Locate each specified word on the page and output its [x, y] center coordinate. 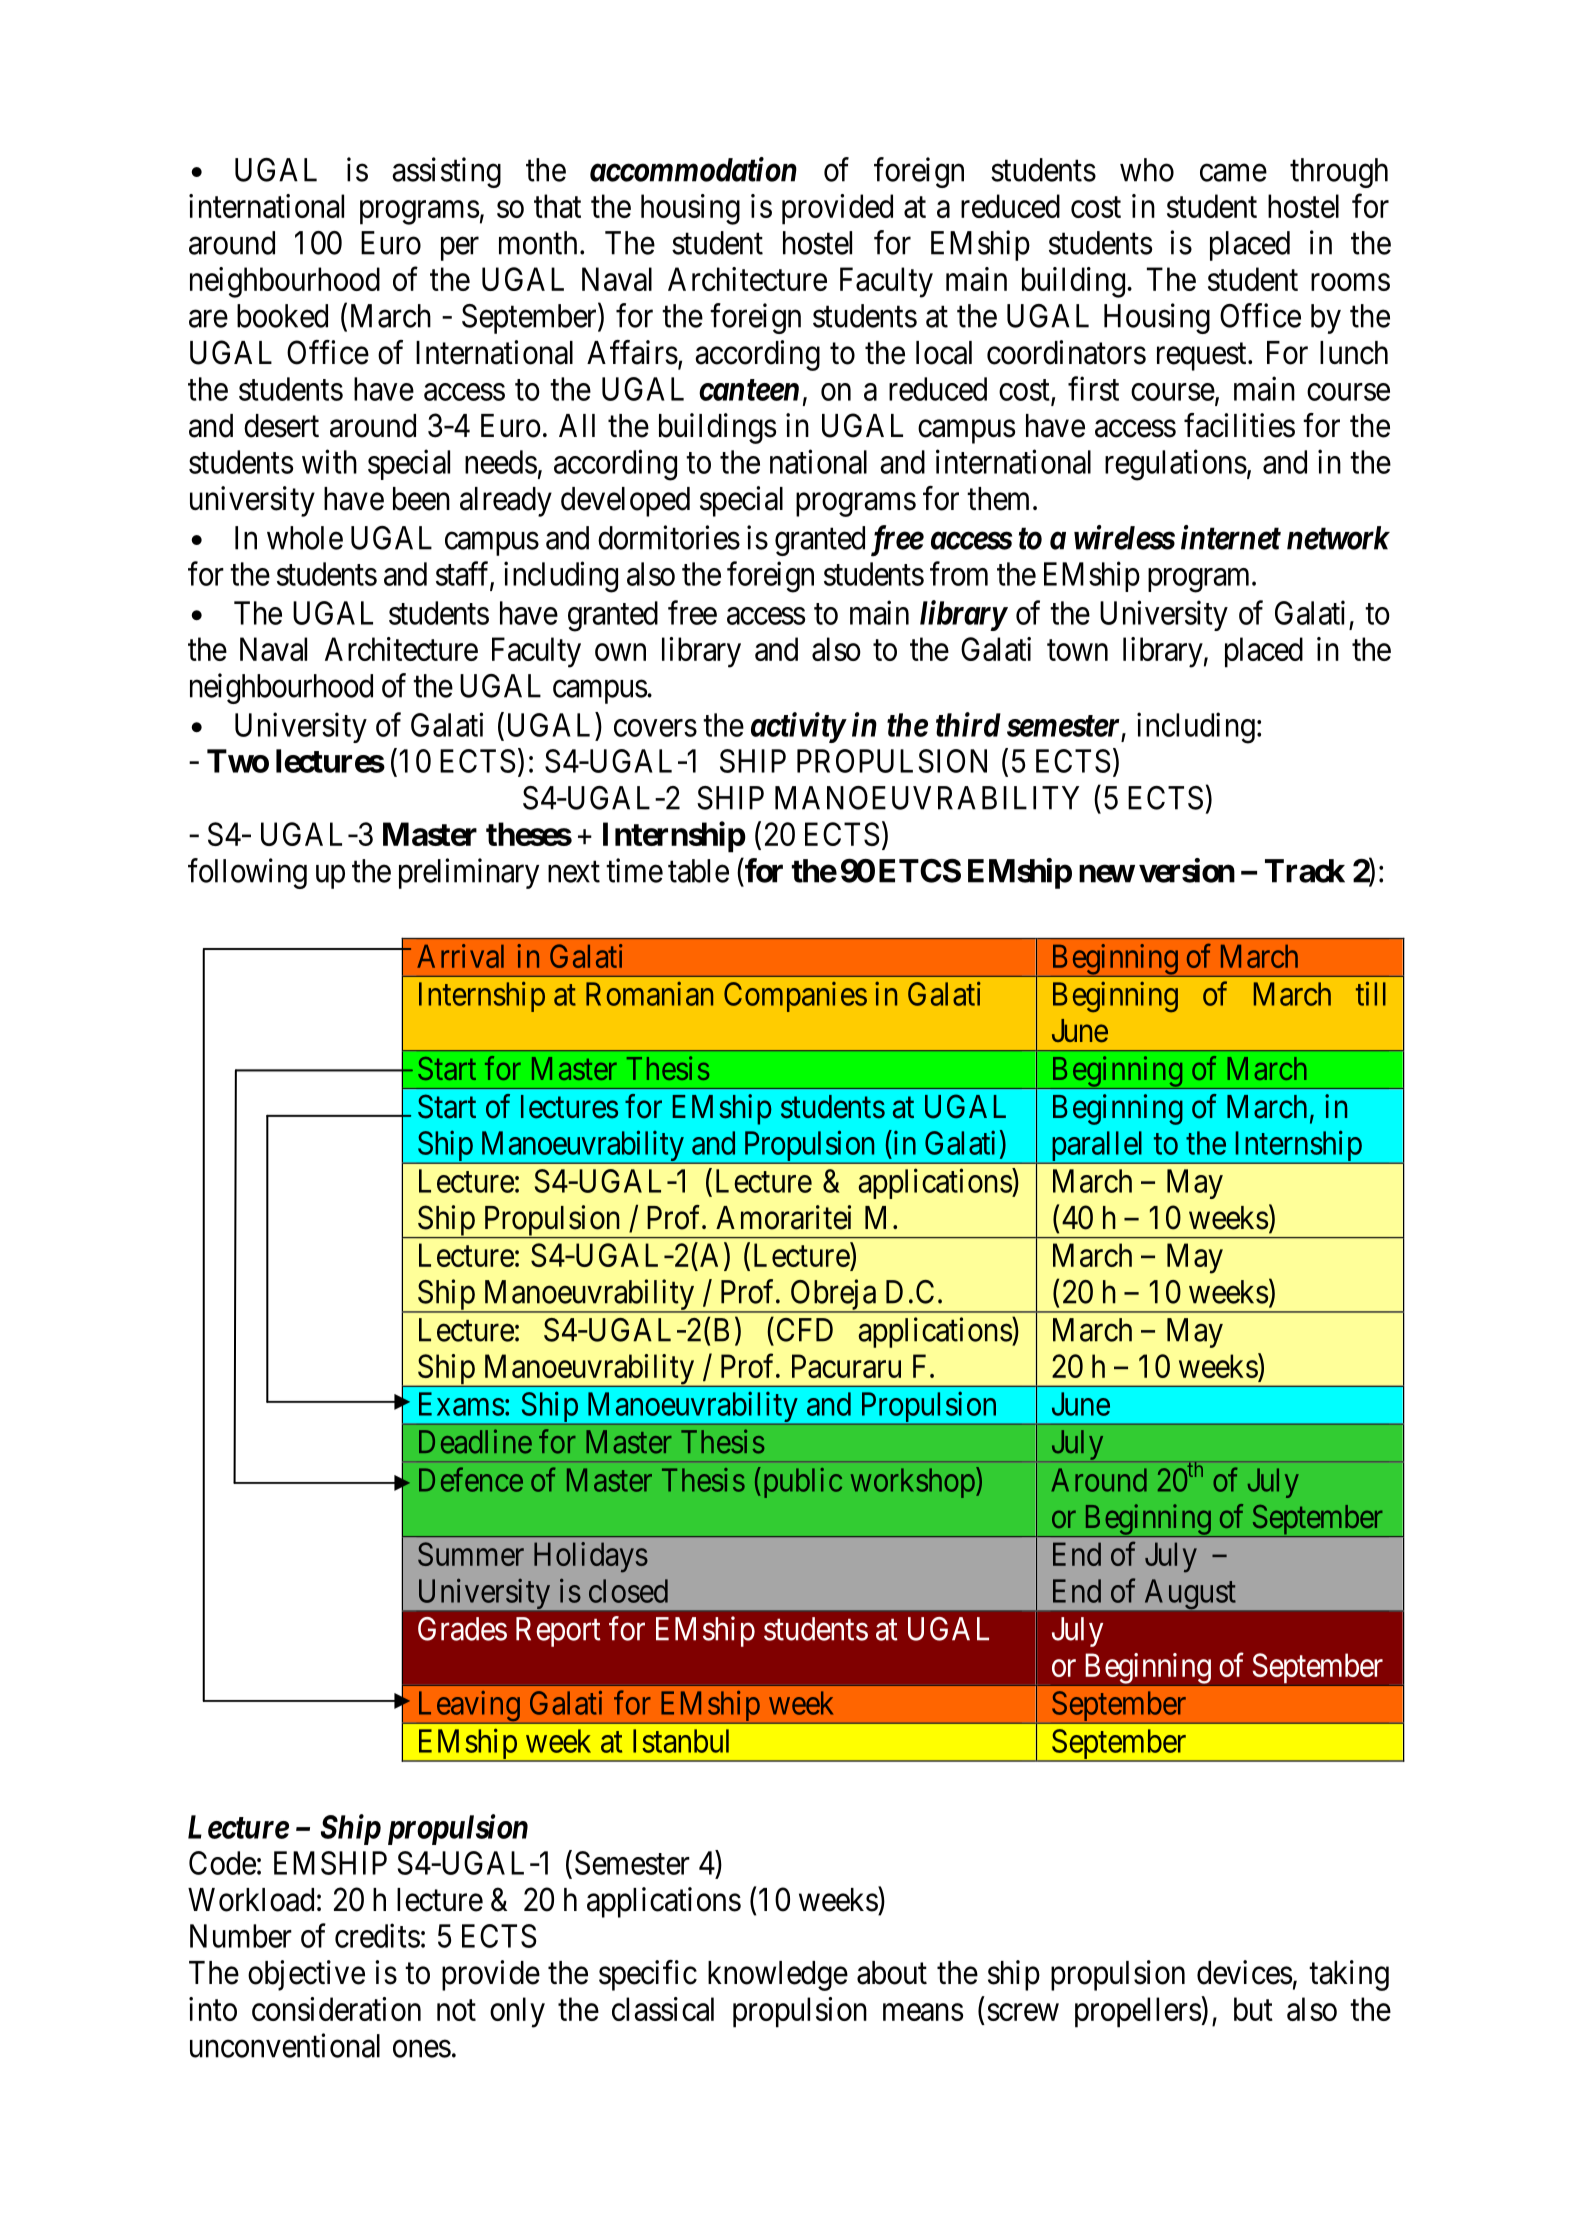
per [460, 249]
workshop [913, 1483]
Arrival [460, 956]
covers [655, 728]
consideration [336, 2009]
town [1077, 650]
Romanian [649, 994]
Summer [471, 1554]
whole [305, 538]
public [801, 1482]
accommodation [693, 169]
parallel [1097, 1147]
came [1233, 173]
